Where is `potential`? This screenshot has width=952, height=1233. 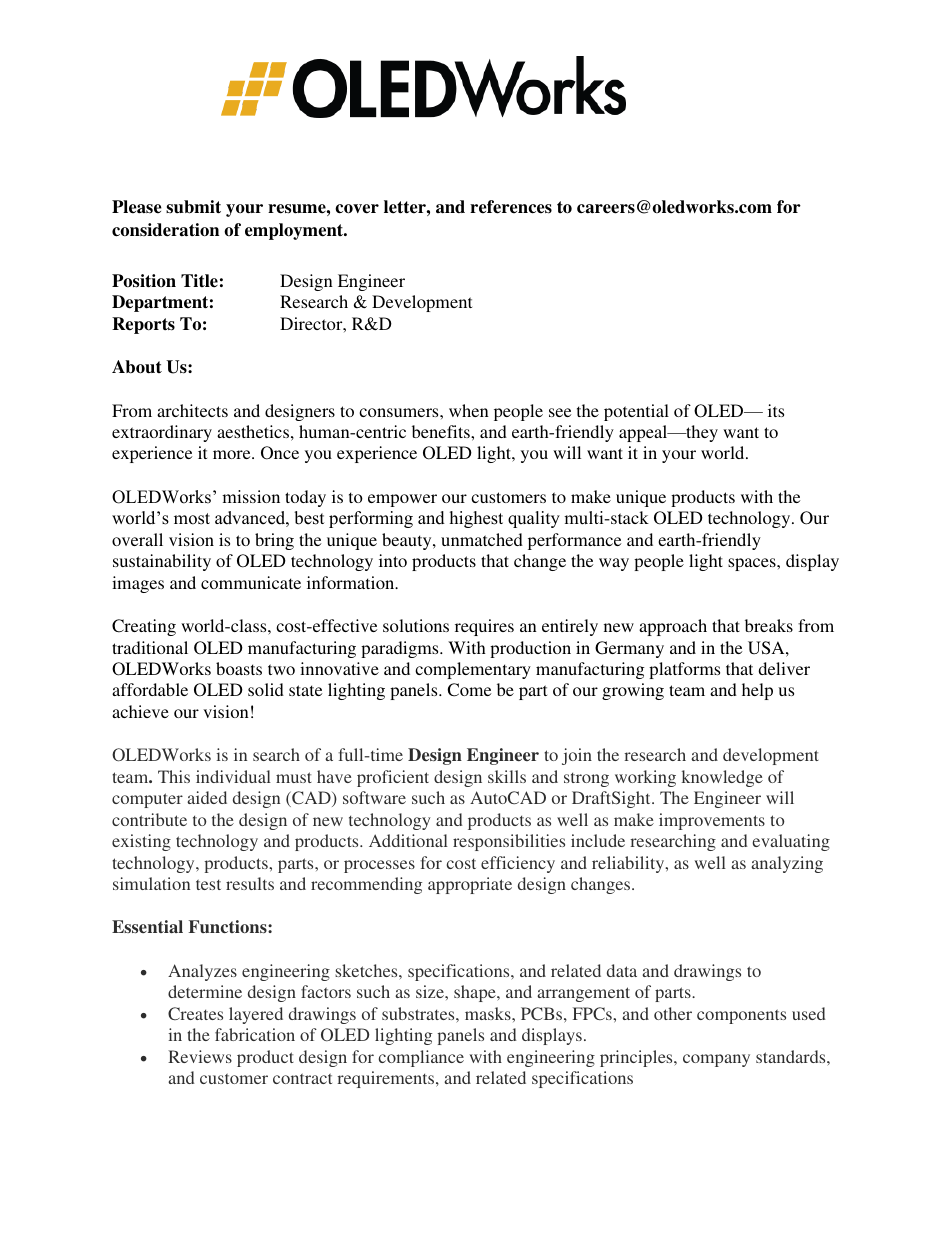 potential is located at coordinates (636, 412).
